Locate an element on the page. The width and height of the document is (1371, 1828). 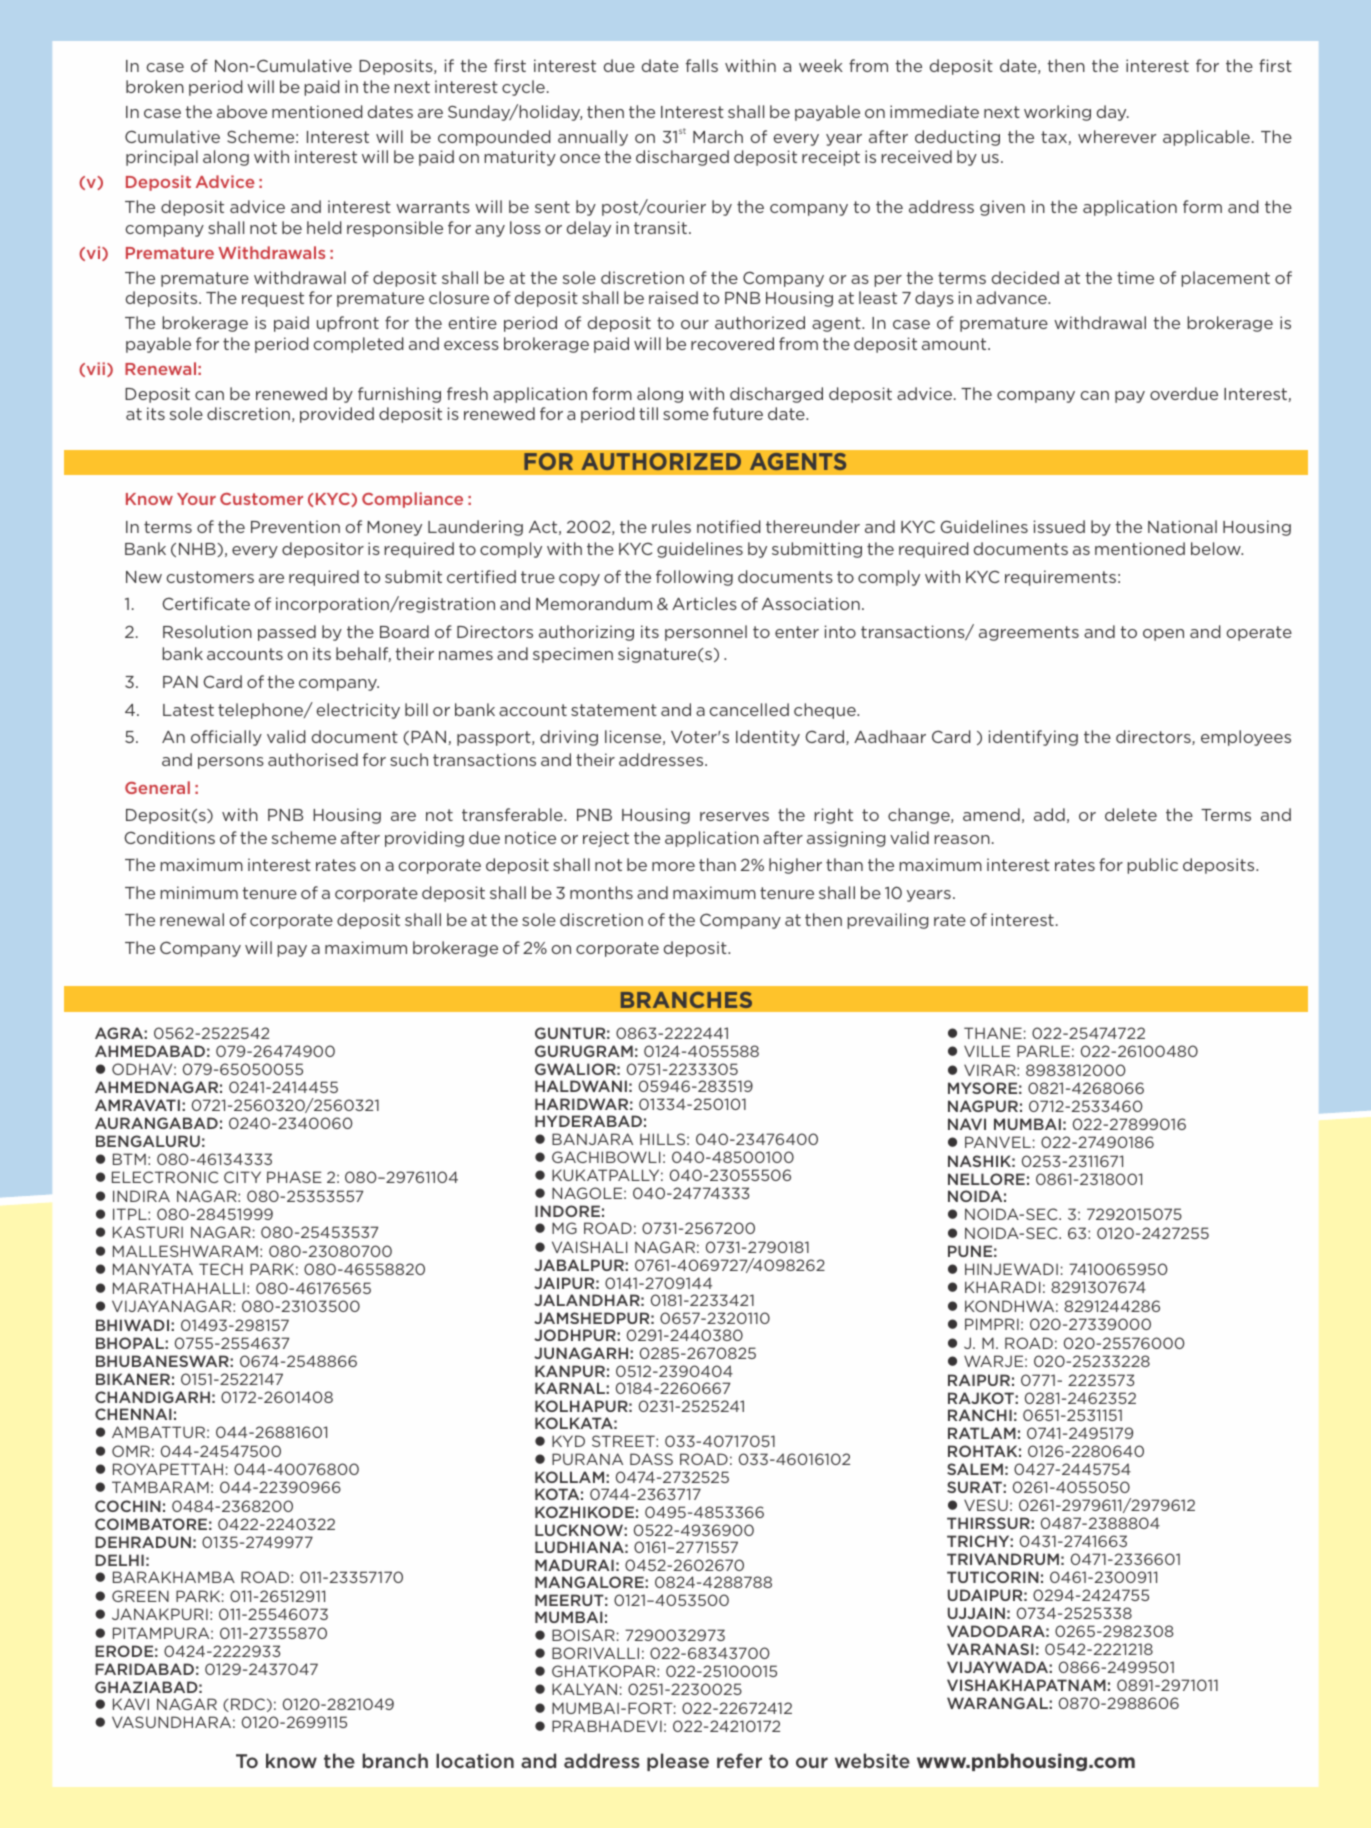
wherever is located at coordinates (1117, 136).
